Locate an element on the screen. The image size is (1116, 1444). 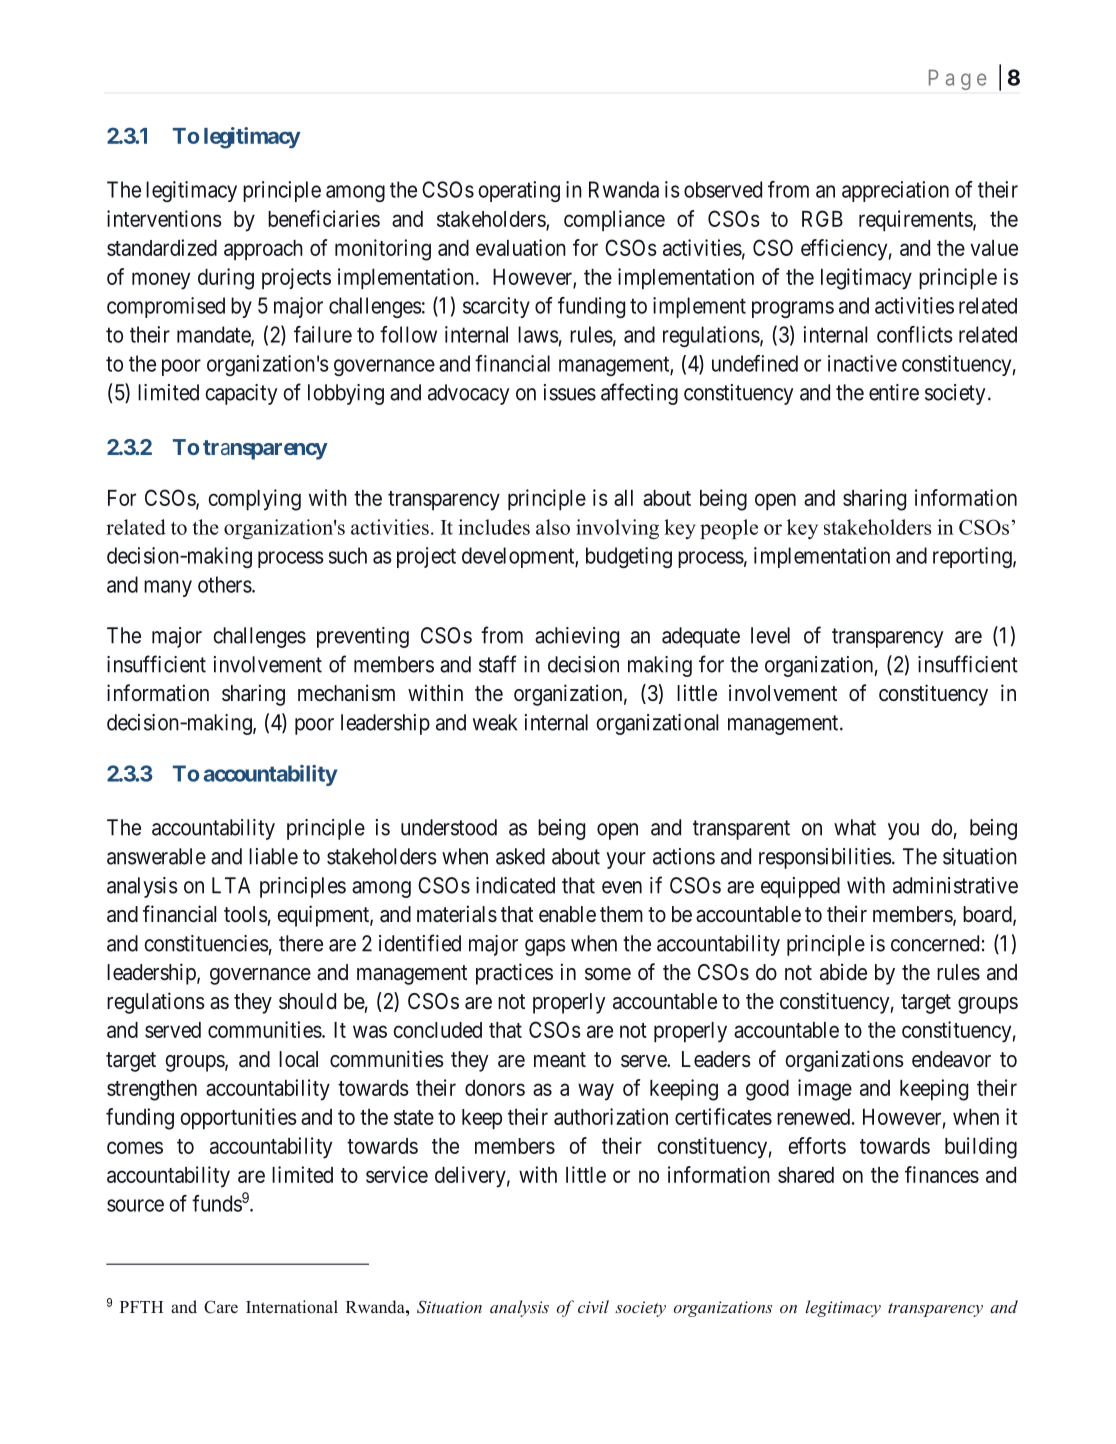
what is located at coordinates (855, 827).
